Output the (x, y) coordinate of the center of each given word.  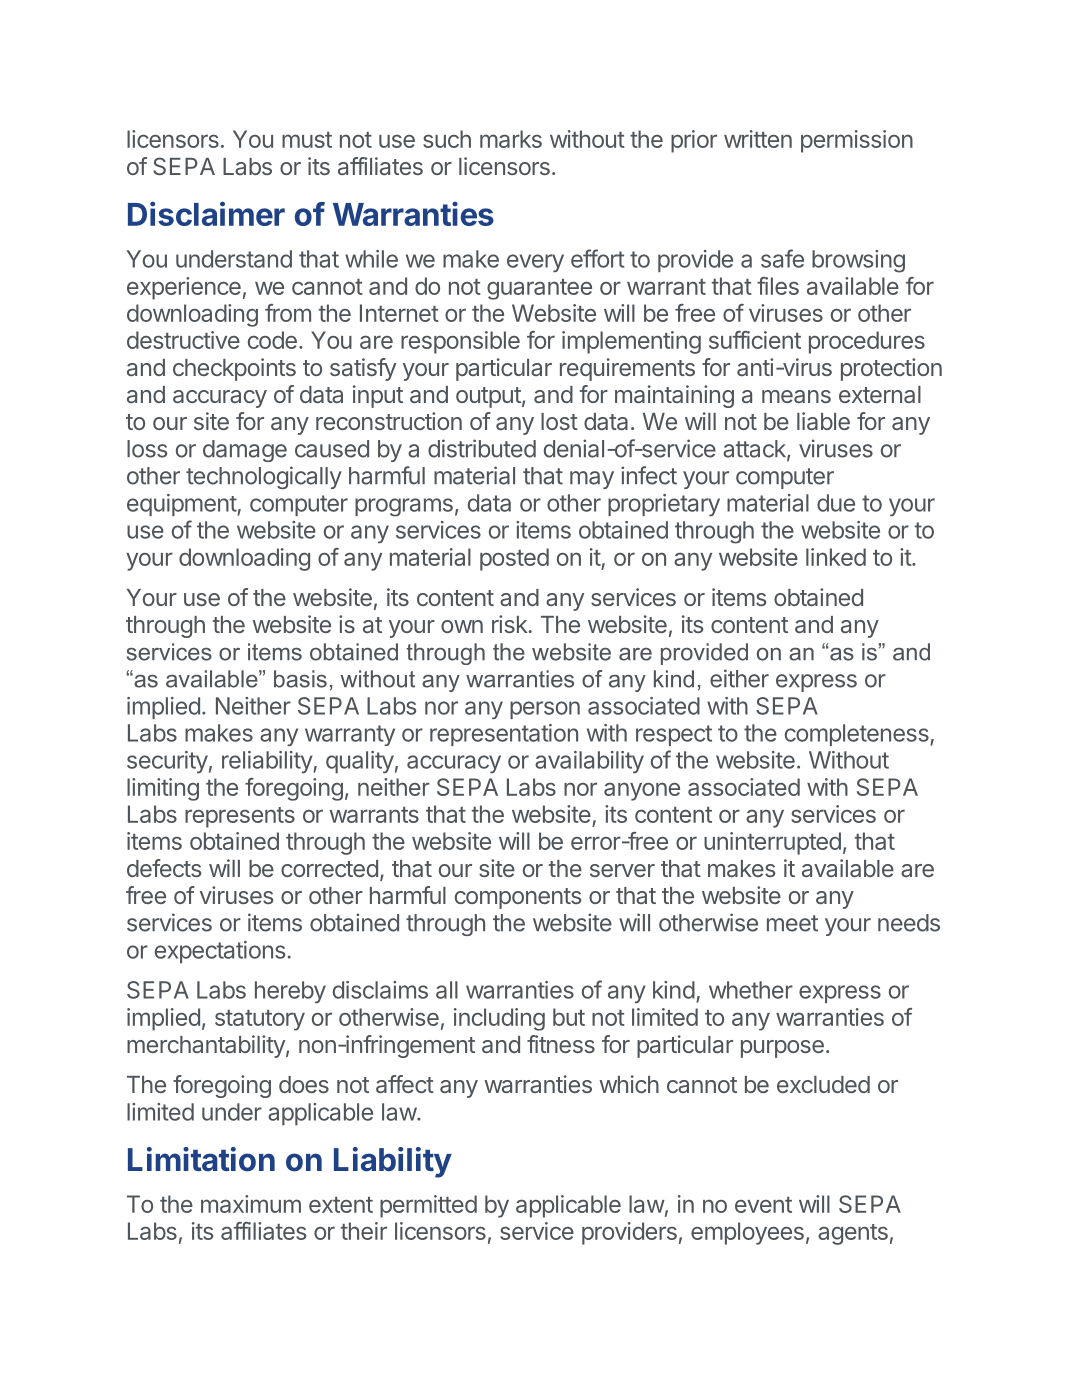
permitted (428, 1206)
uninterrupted (772, 843)
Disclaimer (206, 213)
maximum (251, 1204)
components (518, 898)
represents (240, 817)
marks (511, 139)
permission (857, 141)
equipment (182, 505)
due (836, 503)
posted (514, 559)
